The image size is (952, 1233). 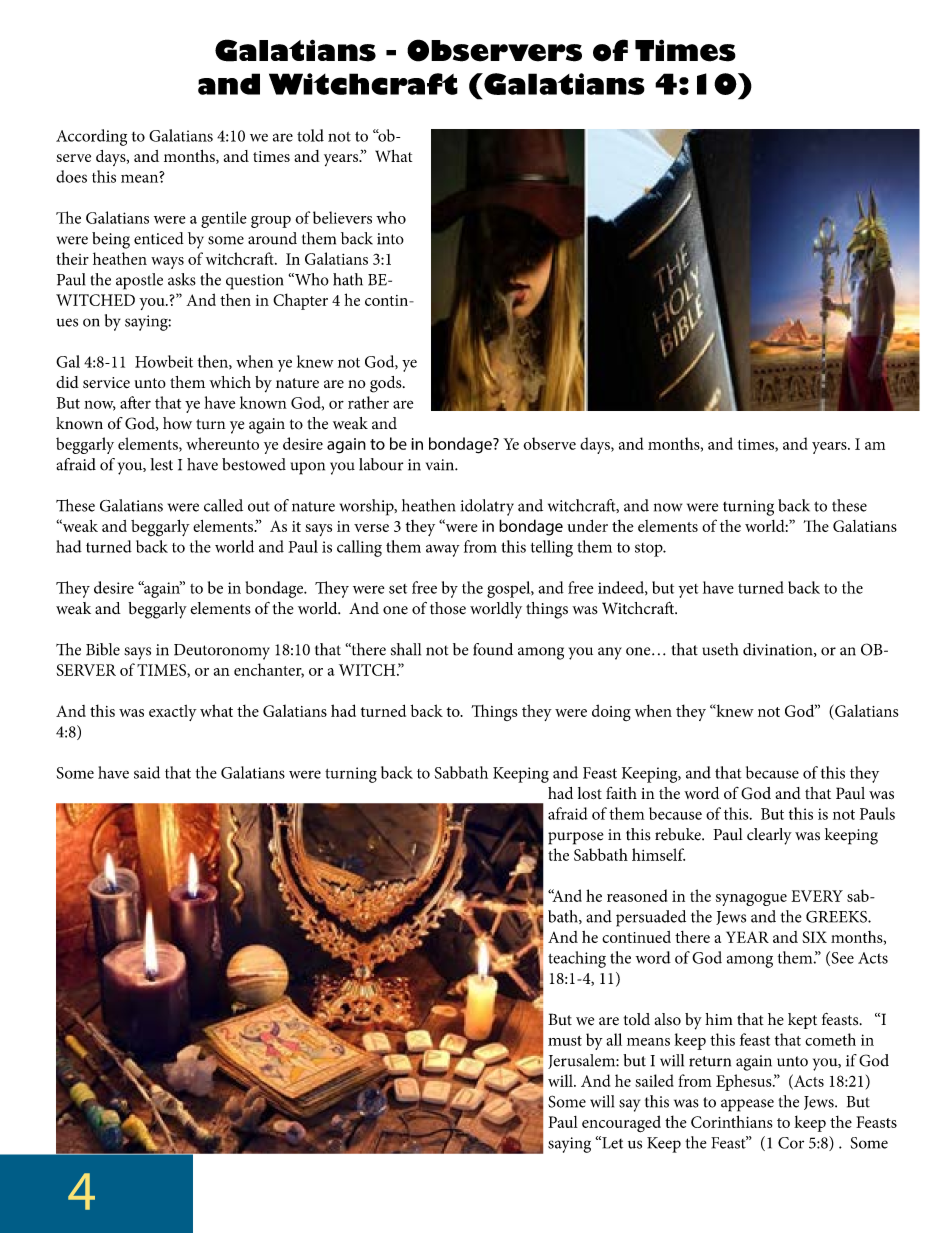 What do you see at coordinates (565, 1041) in the screenshot?
I see `must` at bounding box center [565, 1041].
